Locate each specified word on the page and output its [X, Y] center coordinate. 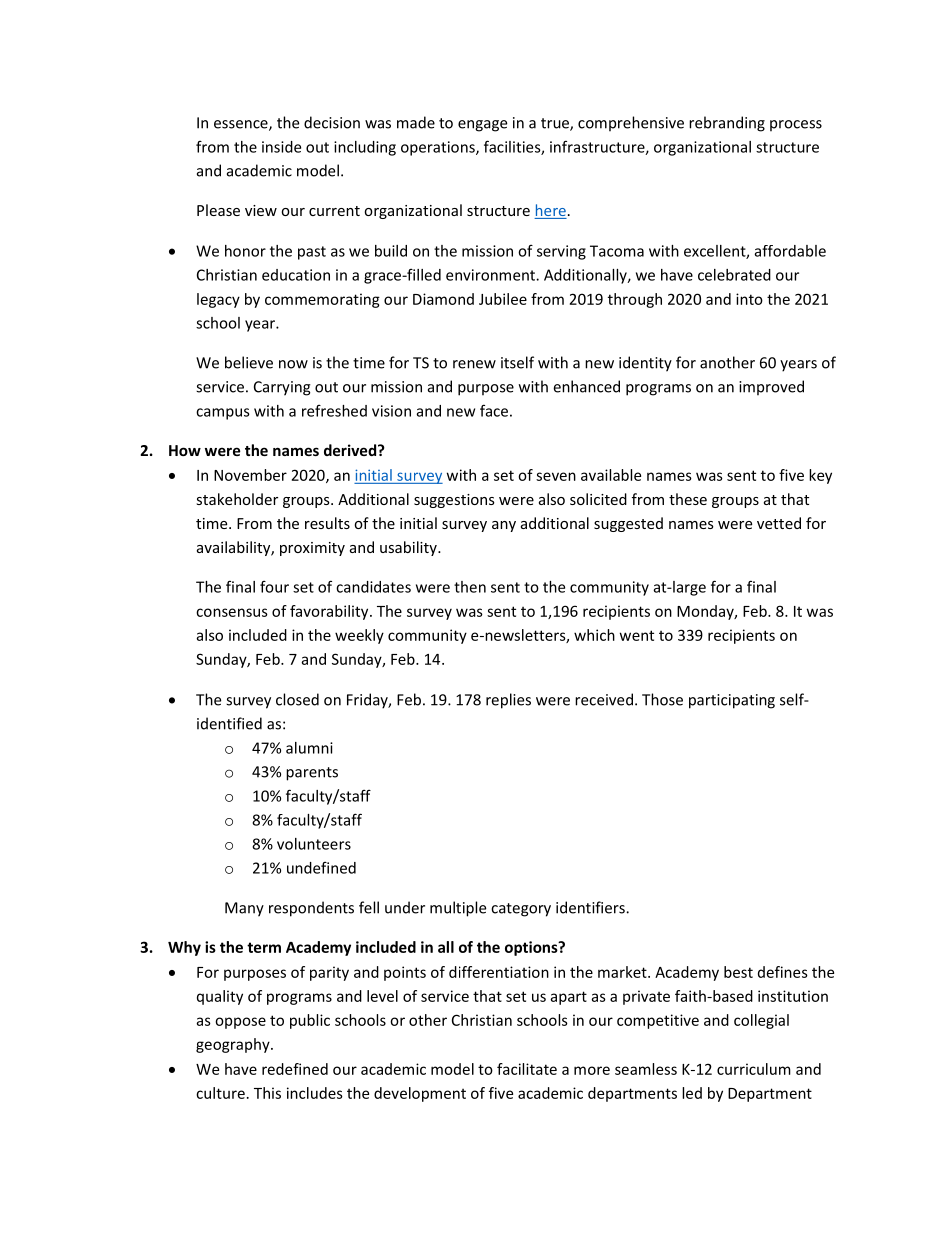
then [470, 587]
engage [482, 126]
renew [474, 364]
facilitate [527, 1069]
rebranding [727, 124]
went [637, 635]
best [738, 972]
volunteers [314, 844]
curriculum [754, 1069]
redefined [295, 1069]
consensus [232, 612]
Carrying [282, 388]
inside [281, 147]
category [521, 910]
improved [771, 388]
